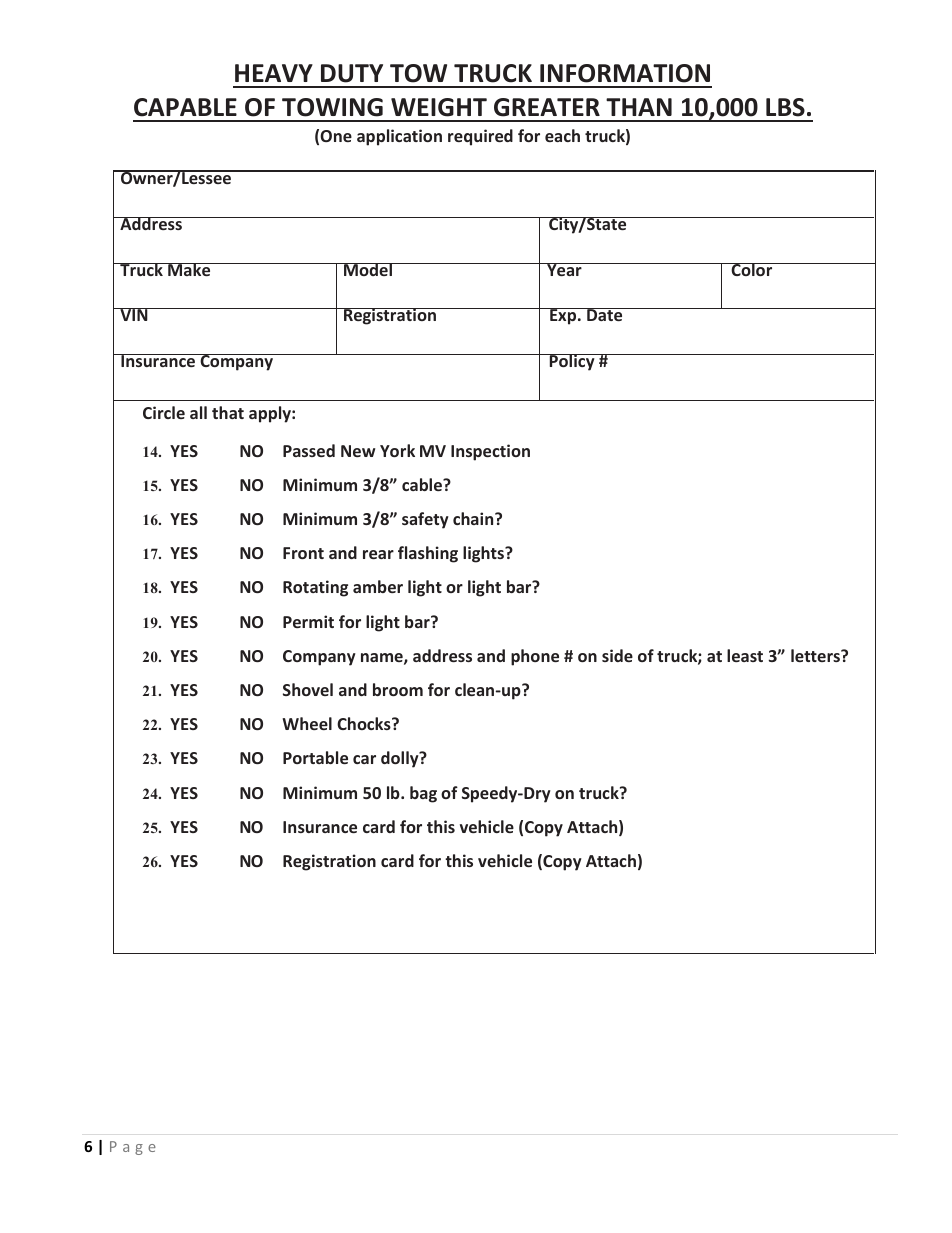 Image resolution: width=952 pixels, height=1233 pixels. What do you see at coordinates (315, 757) in the document?
I see `Portable` at bounding box center [315, 757].
